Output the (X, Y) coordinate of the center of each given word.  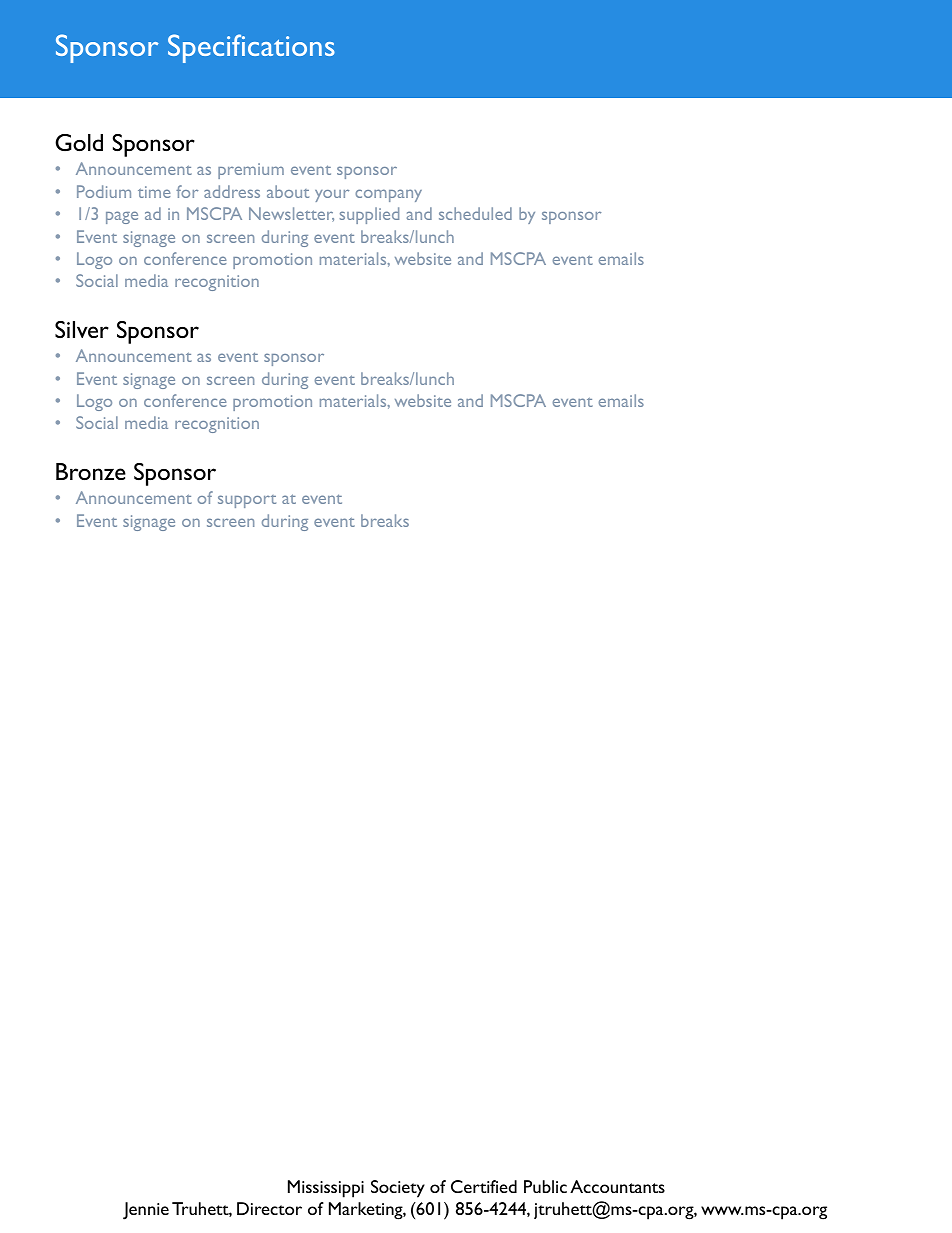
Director (269, 1208)
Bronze (91, 471)
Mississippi (326, 1189)
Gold (79, 142)
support (247, 501)
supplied (369, 215)
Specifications (251, 48)
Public (545, 1186)
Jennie (146, 1211)
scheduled (475, 213)
